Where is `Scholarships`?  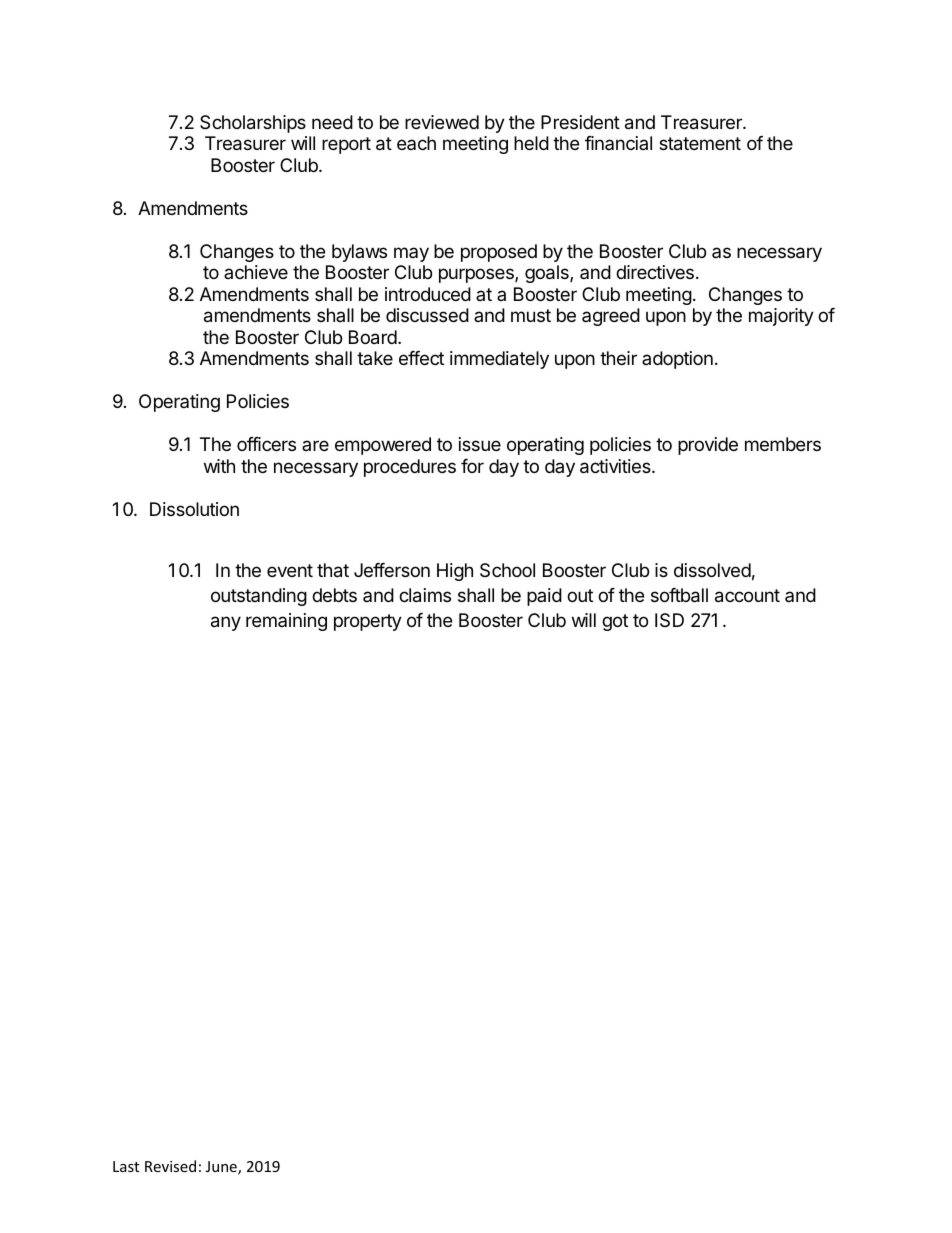
Scholarships is located at coordinates (253, 124).
